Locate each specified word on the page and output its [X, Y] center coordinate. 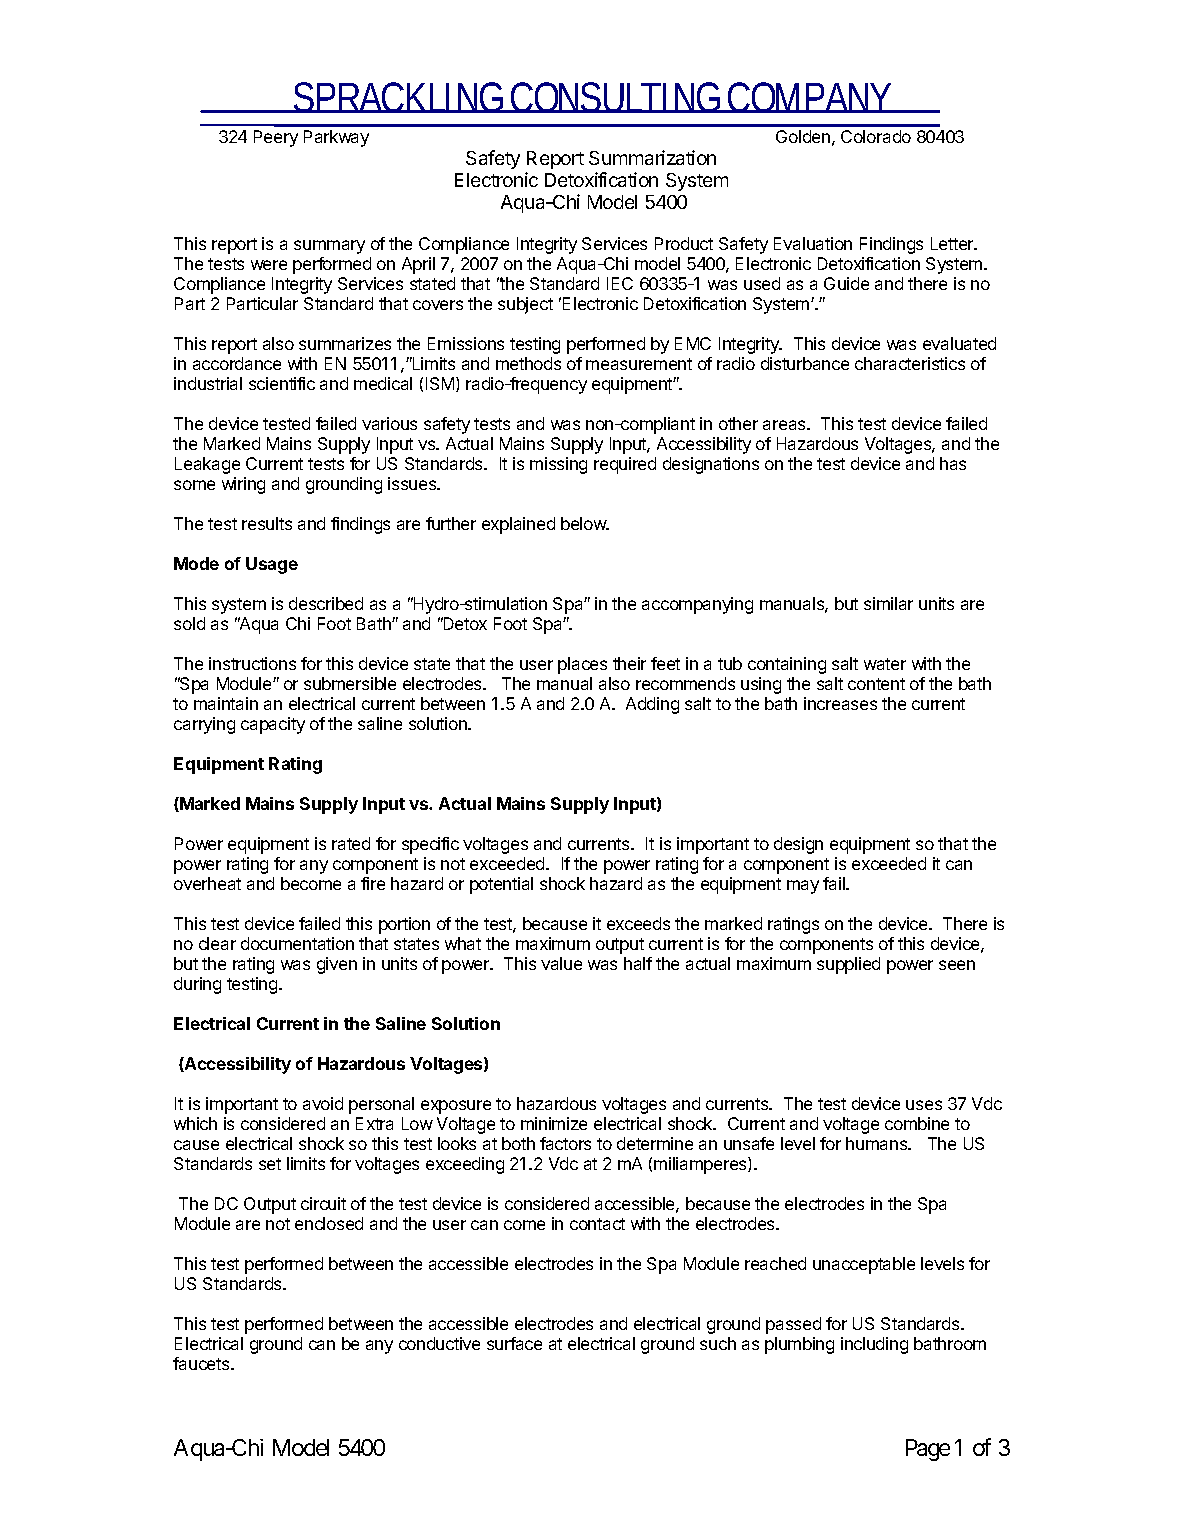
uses [924, 1105]
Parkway [336, 138]
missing [558, 465]
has [953, 463]
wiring [243, 485]
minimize [554, 1123]
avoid [323, 1103]
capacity [273, 725]
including [874, 1345]
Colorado [876, 136]
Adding [652, 705]
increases [840, 703]
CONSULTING [616, 97]
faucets [202, 1363]
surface [514, 1343]
